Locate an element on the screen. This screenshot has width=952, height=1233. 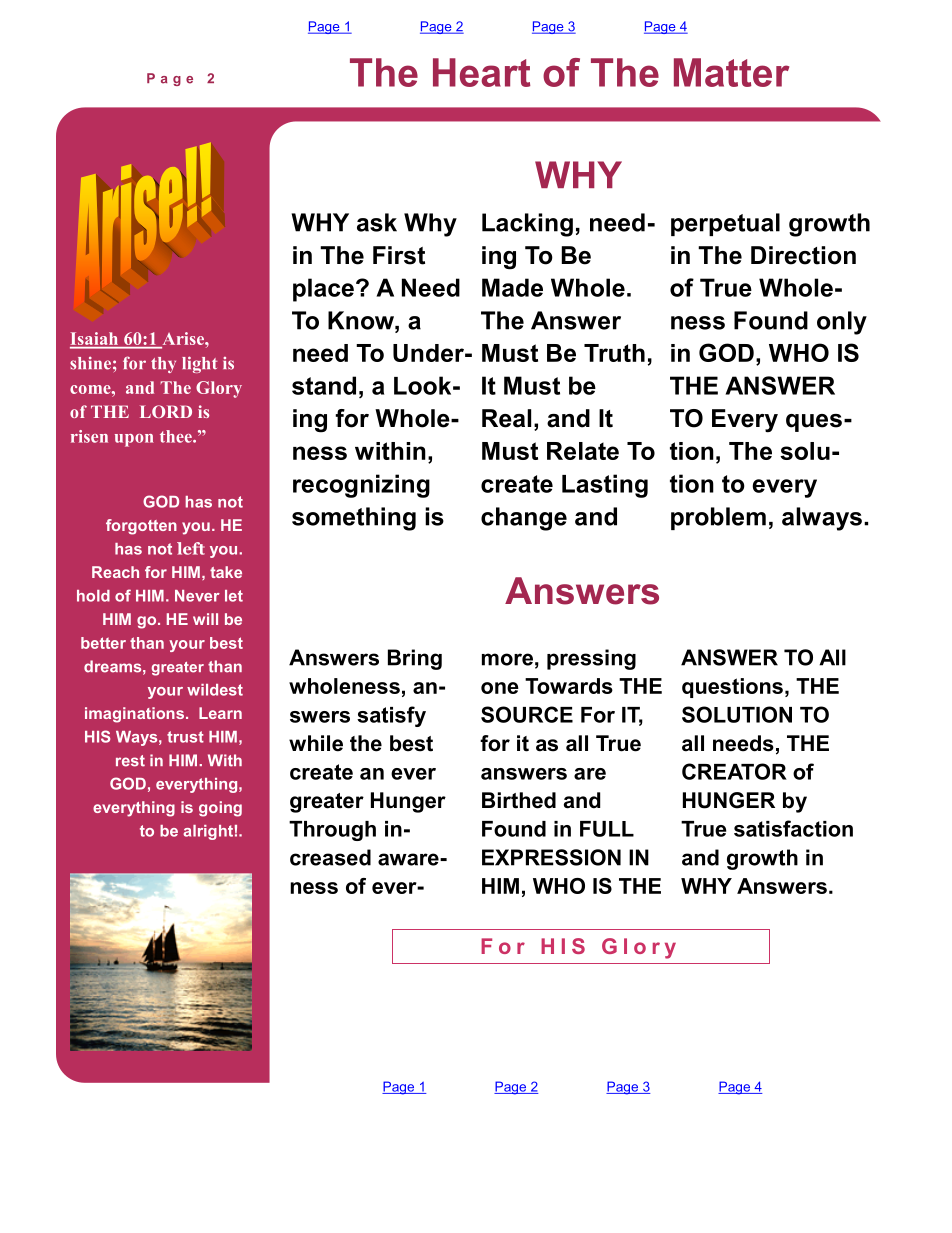
thee is located at coordinates (177, 436).
